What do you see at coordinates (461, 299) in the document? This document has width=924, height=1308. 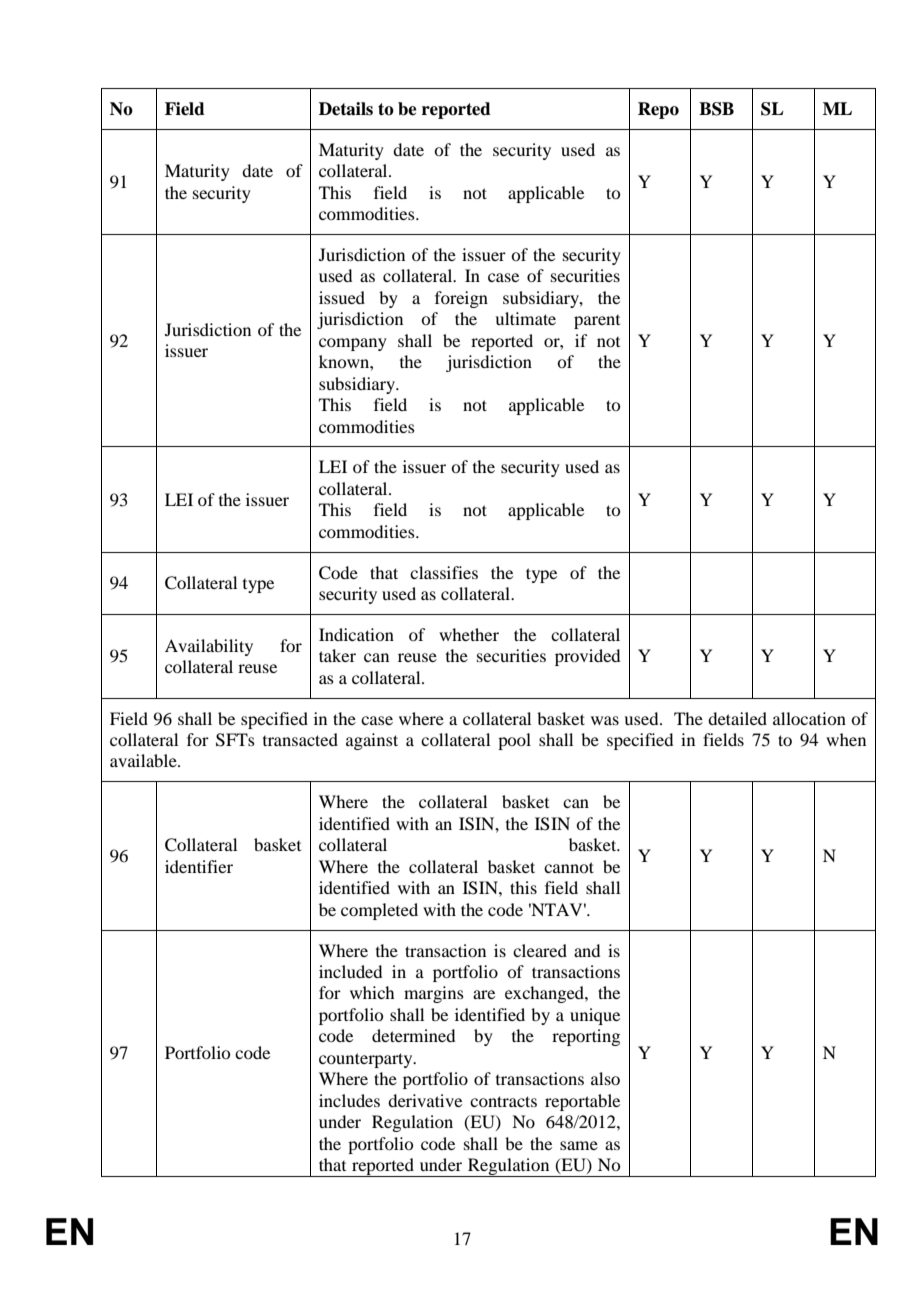 I see `foreign` at bounding box center [461, 299].
